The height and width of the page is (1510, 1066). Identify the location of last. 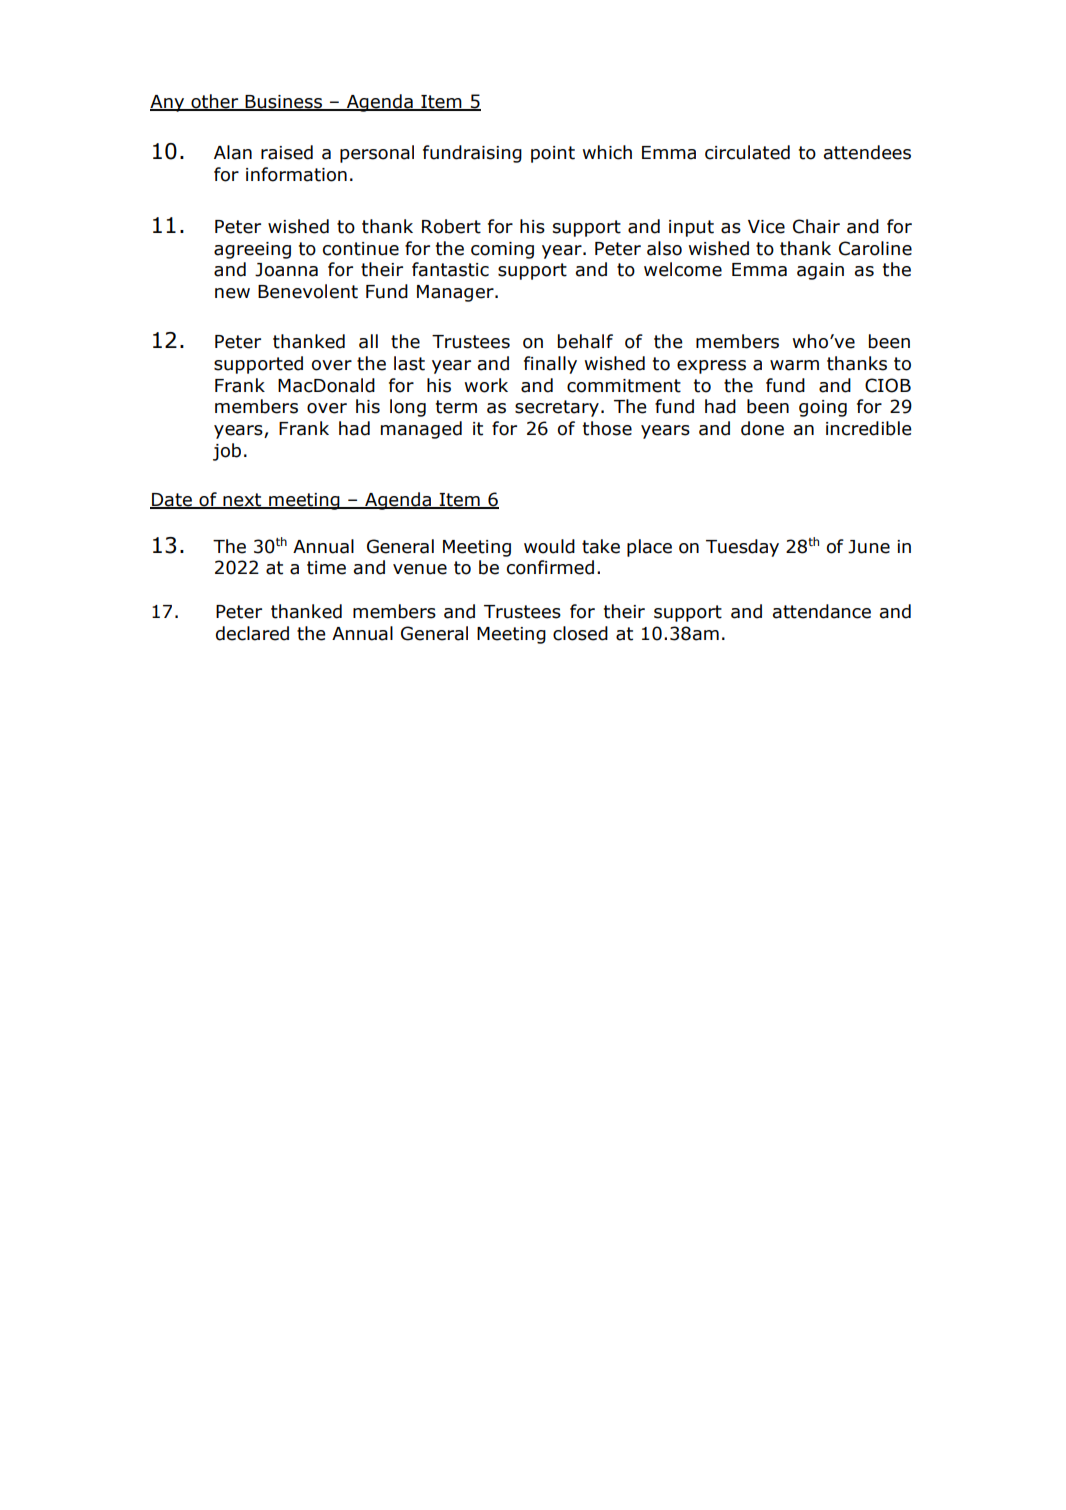
(409, 363).
